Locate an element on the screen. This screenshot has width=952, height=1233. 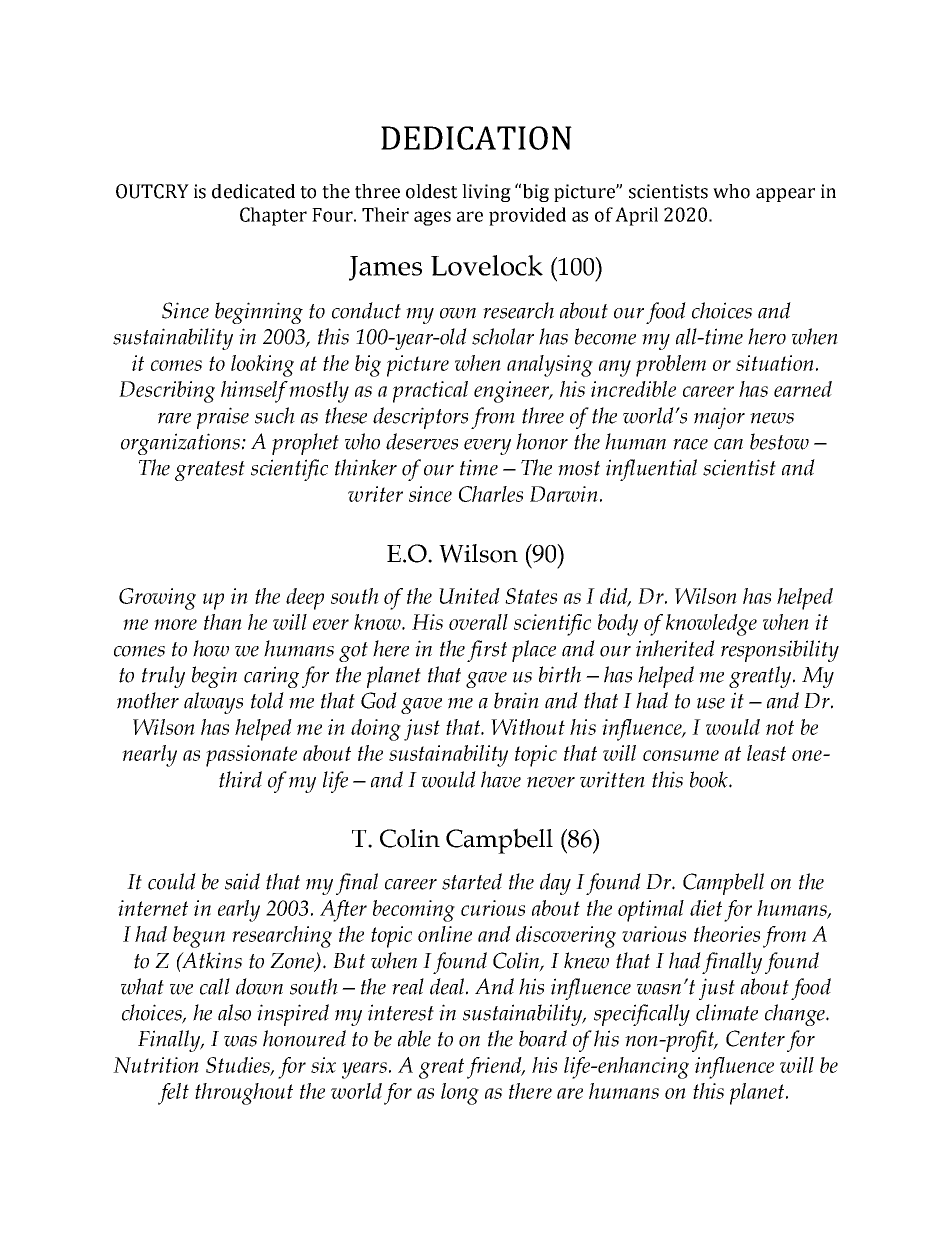
dedicated is located at coordinates (253, 191).
